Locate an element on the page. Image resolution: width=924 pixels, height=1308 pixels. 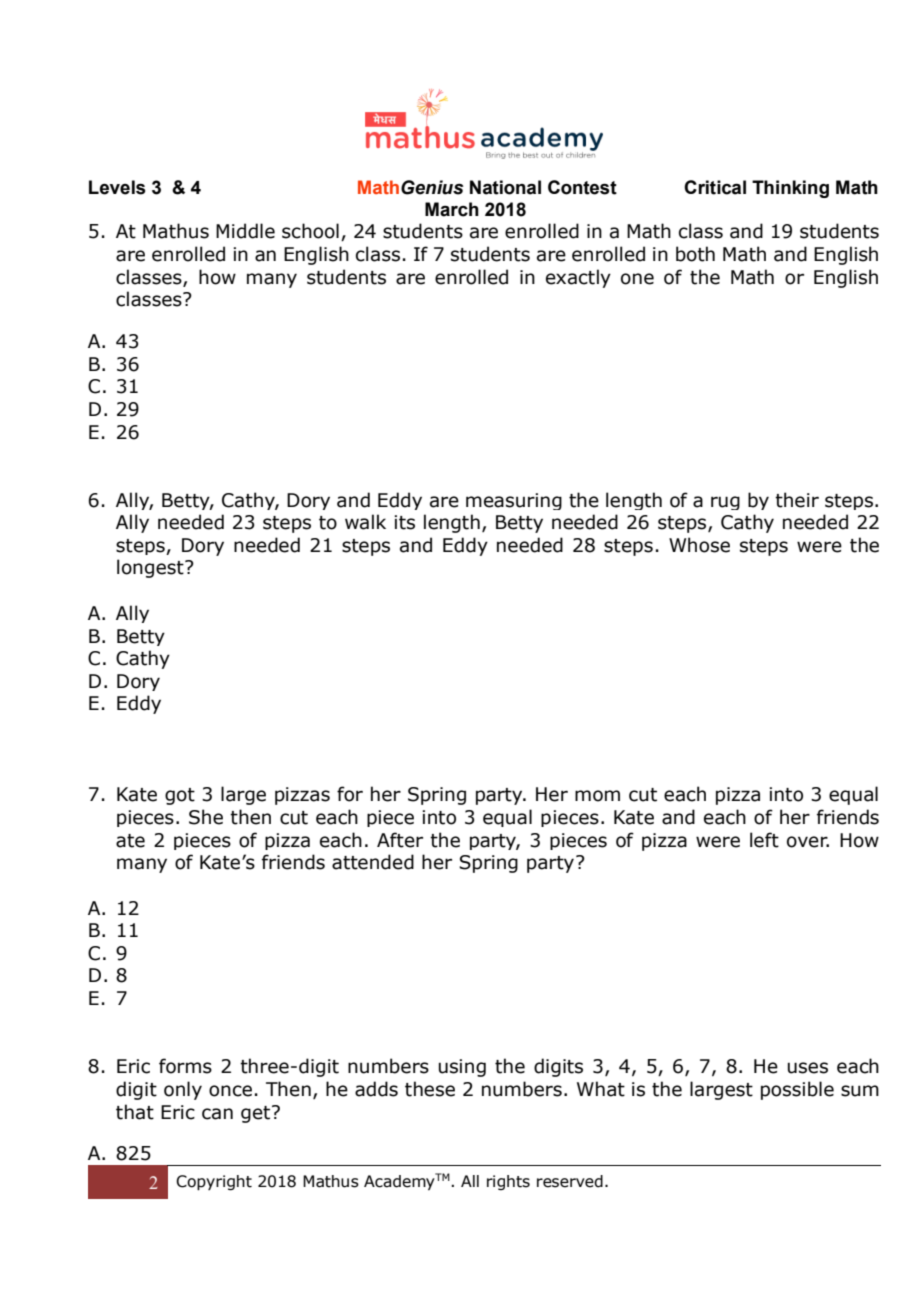
uses is located at coordinates (808, 1068).
